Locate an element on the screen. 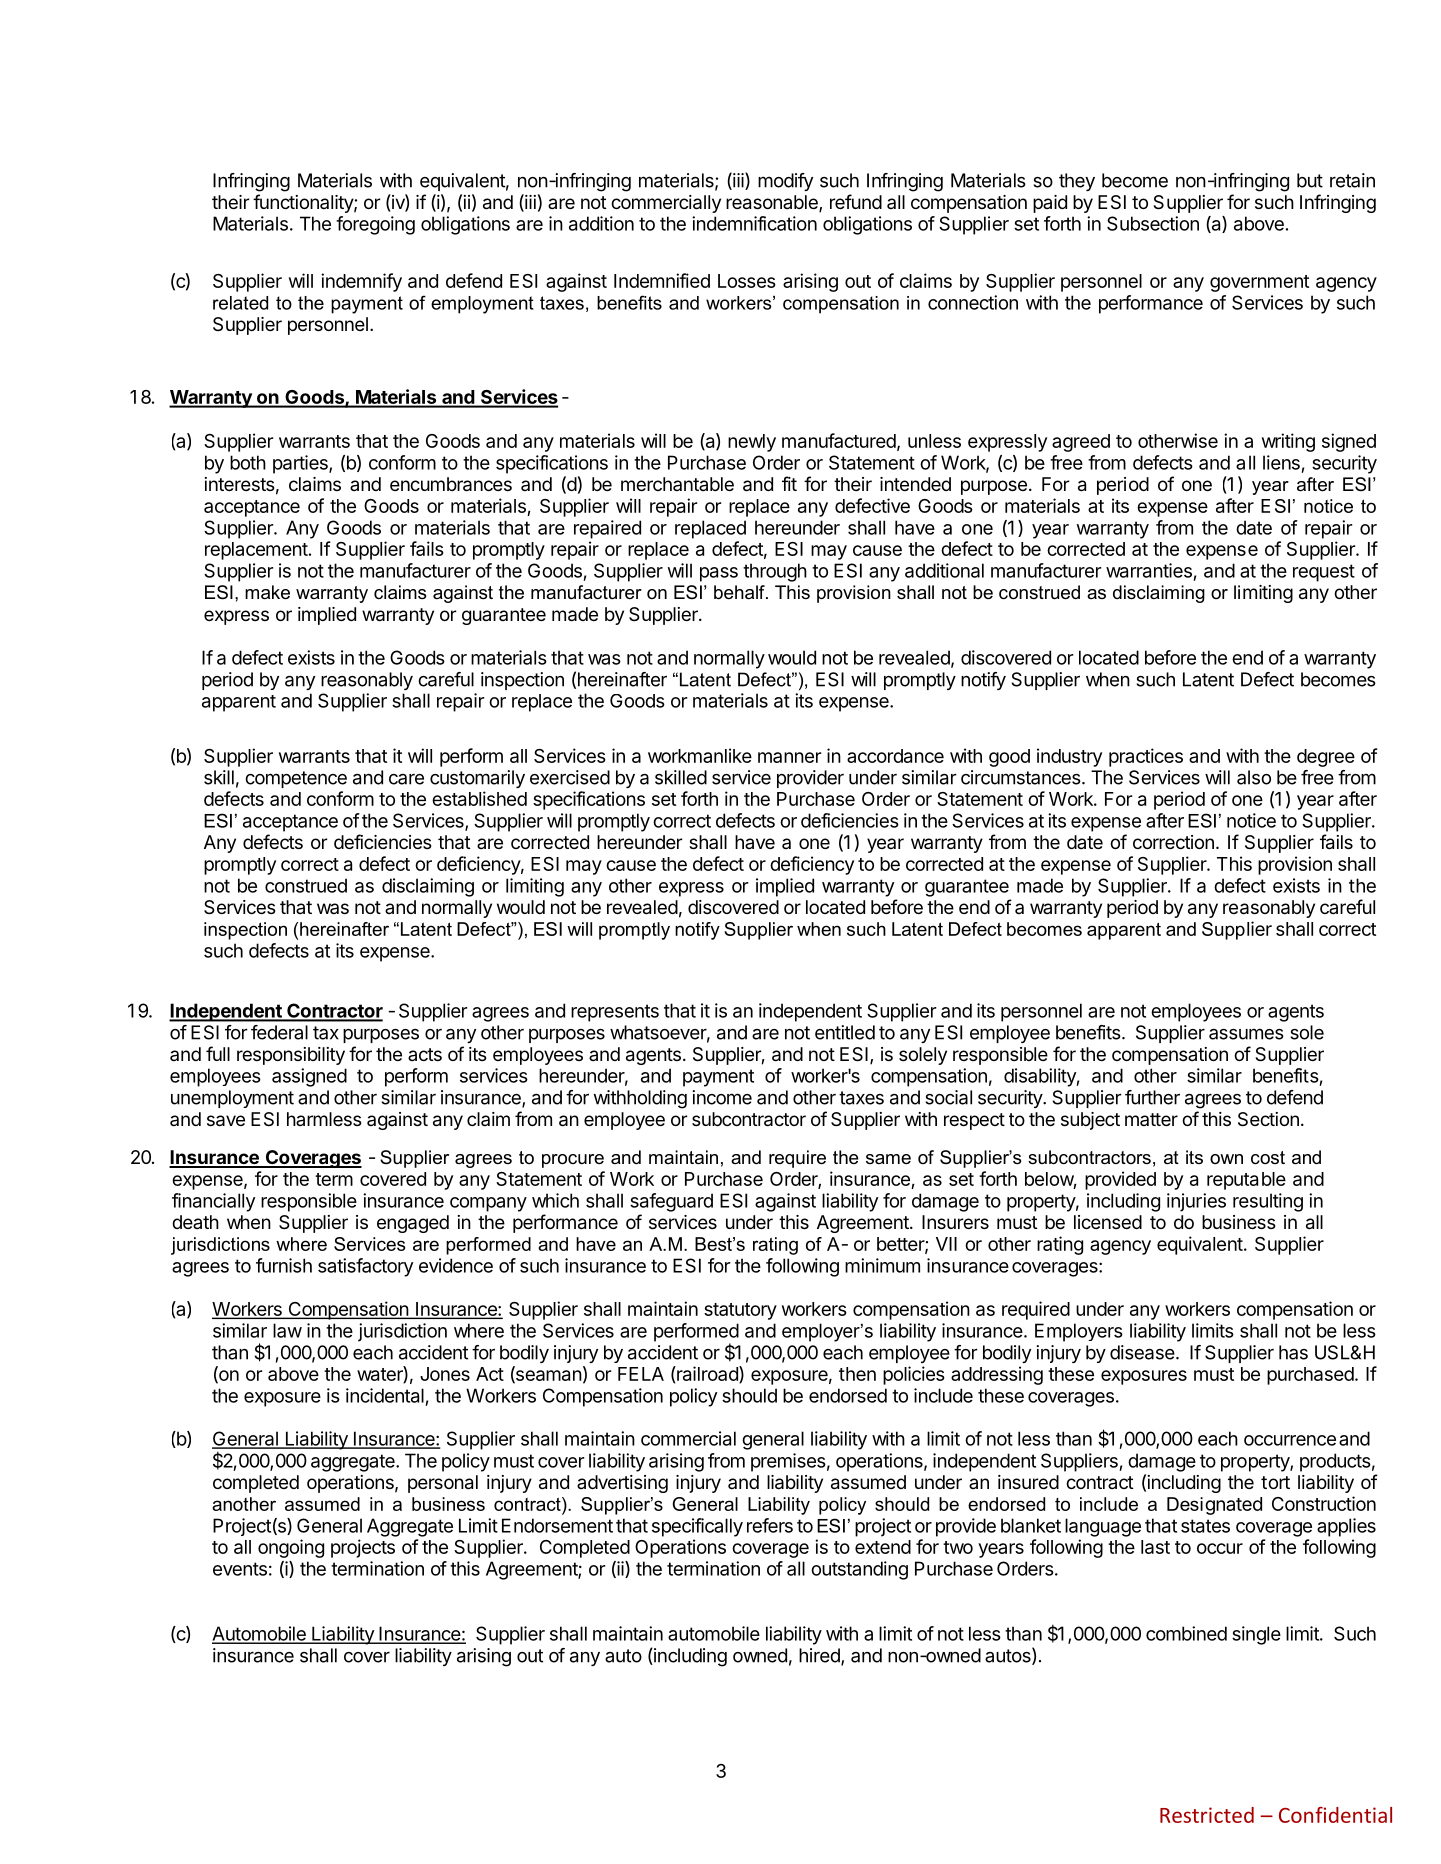 This screenshot has height=1864, width=1441. federal is located at coordinates (279, 1032).
